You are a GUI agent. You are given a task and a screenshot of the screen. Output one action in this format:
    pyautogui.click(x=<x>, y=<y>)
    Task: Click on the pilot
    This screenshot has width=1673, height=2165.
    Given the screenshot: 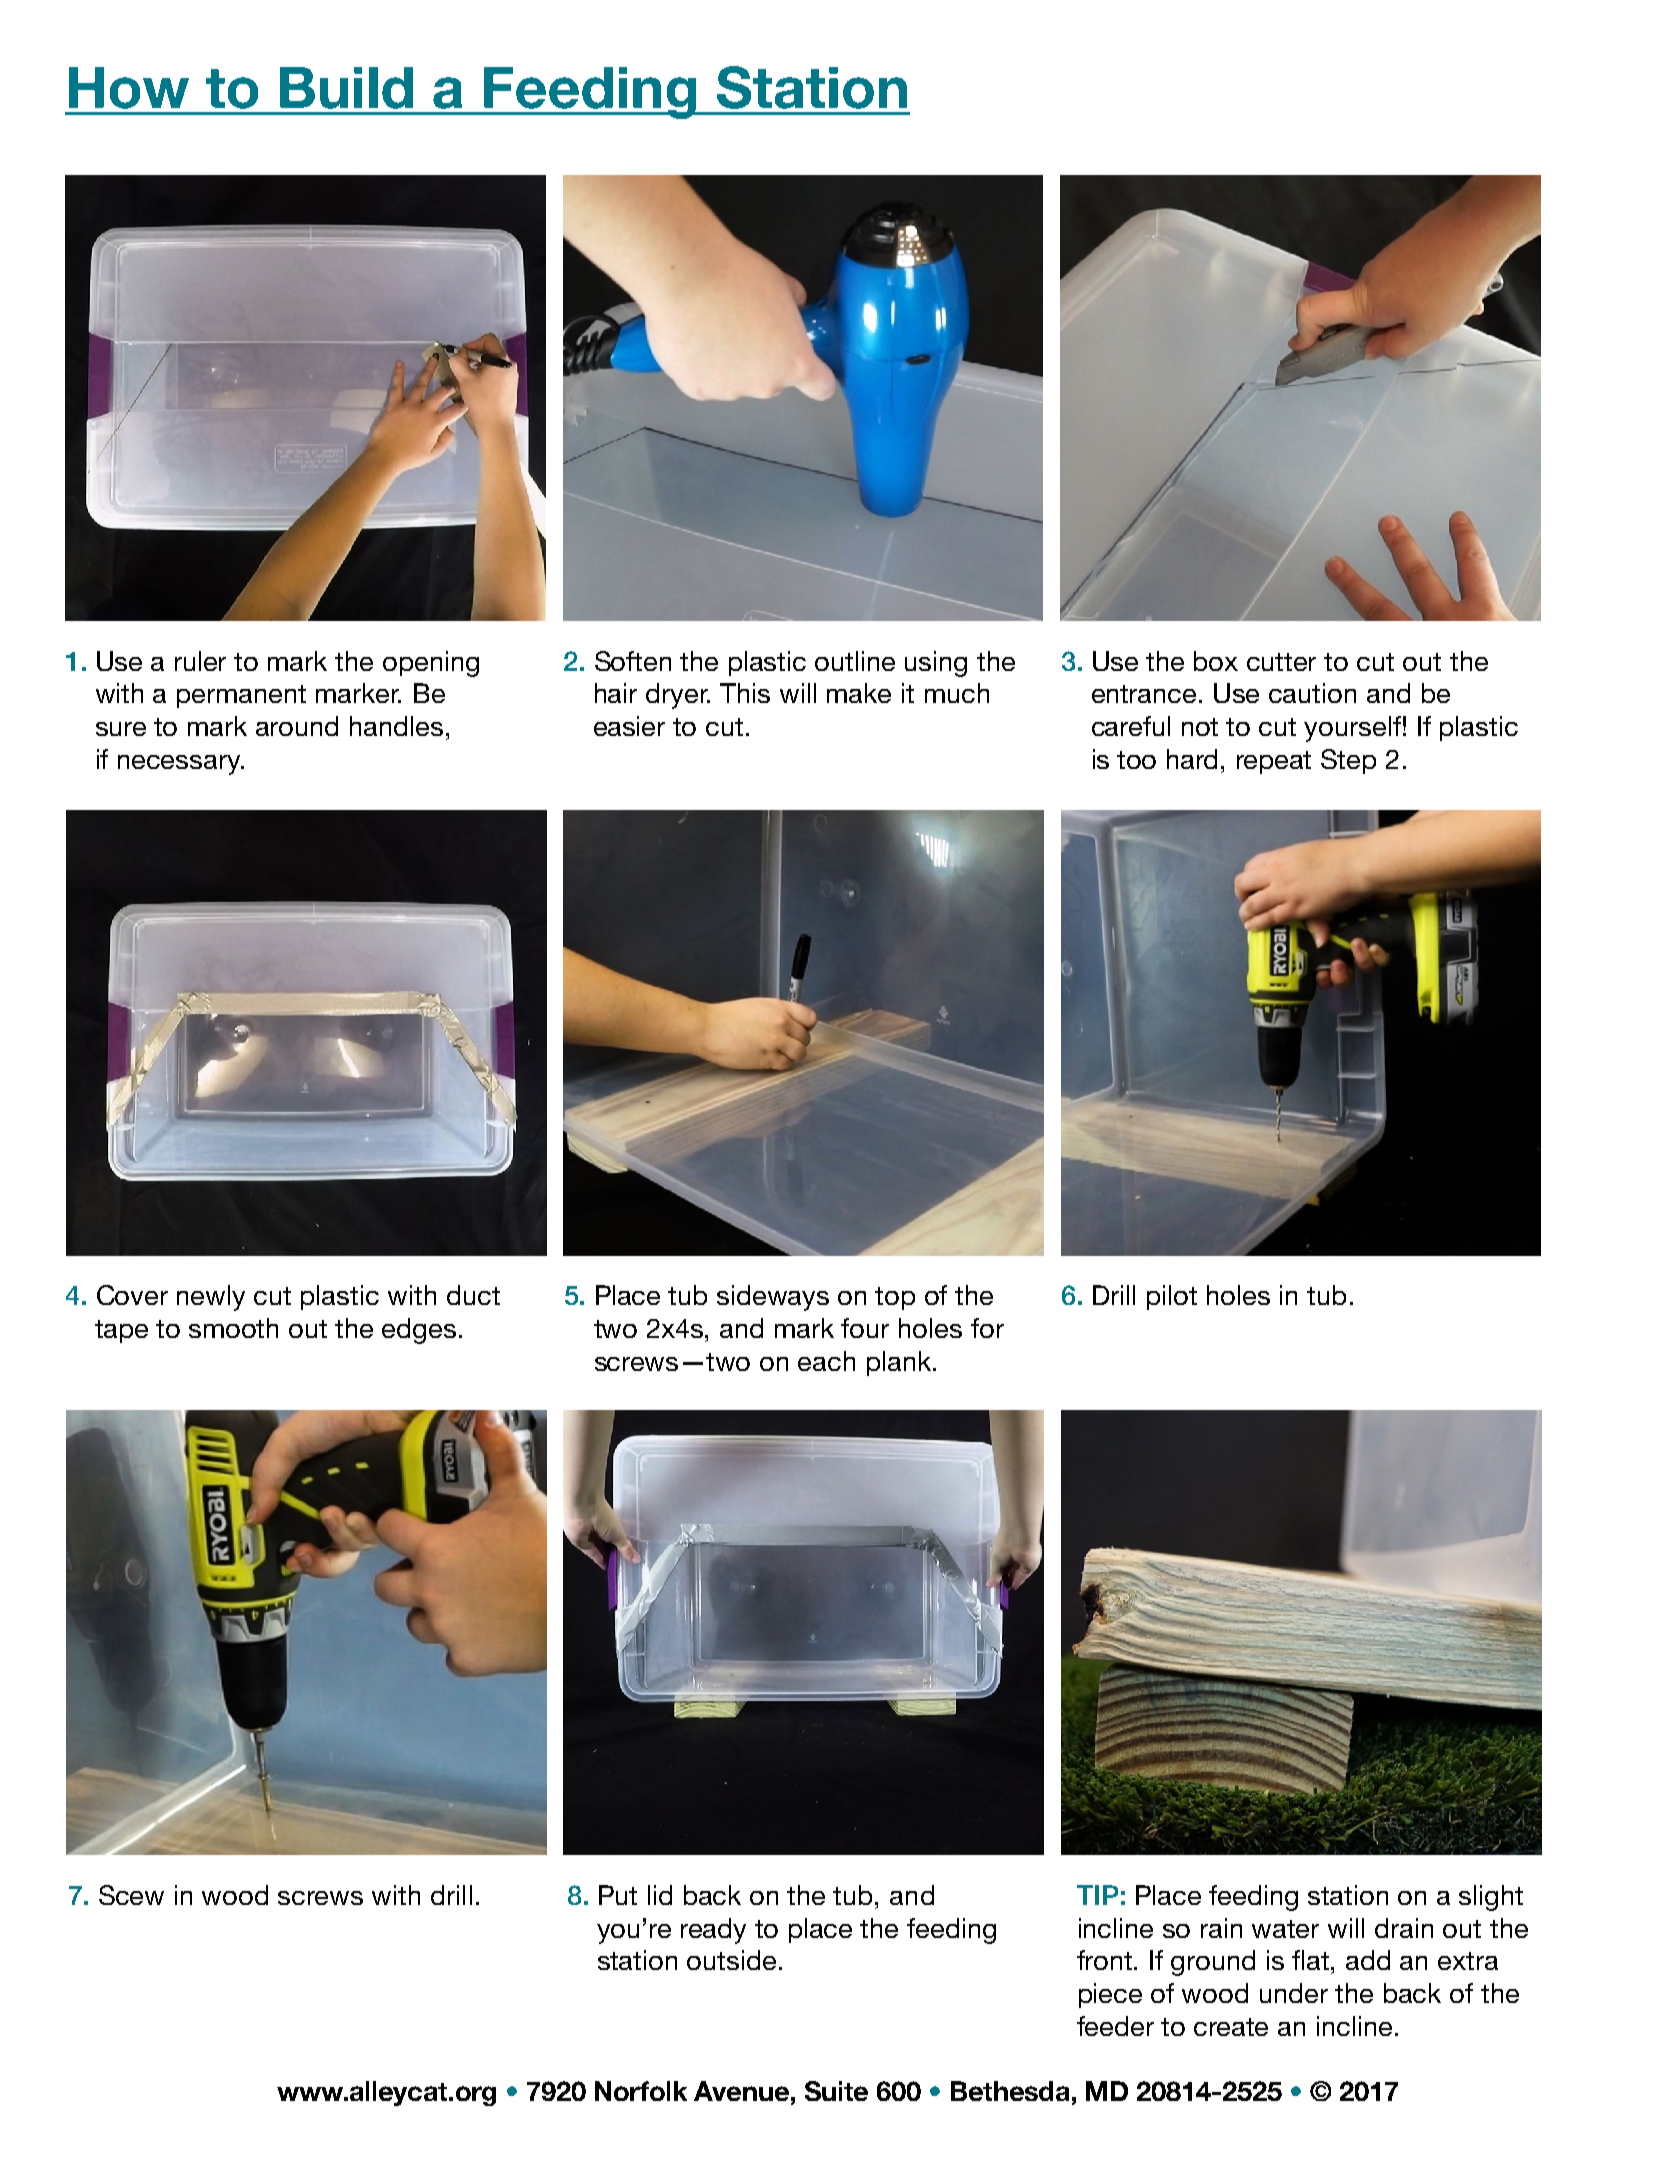 What is the action you would take?
    pyautogui.click(x=1172, y=1297)
